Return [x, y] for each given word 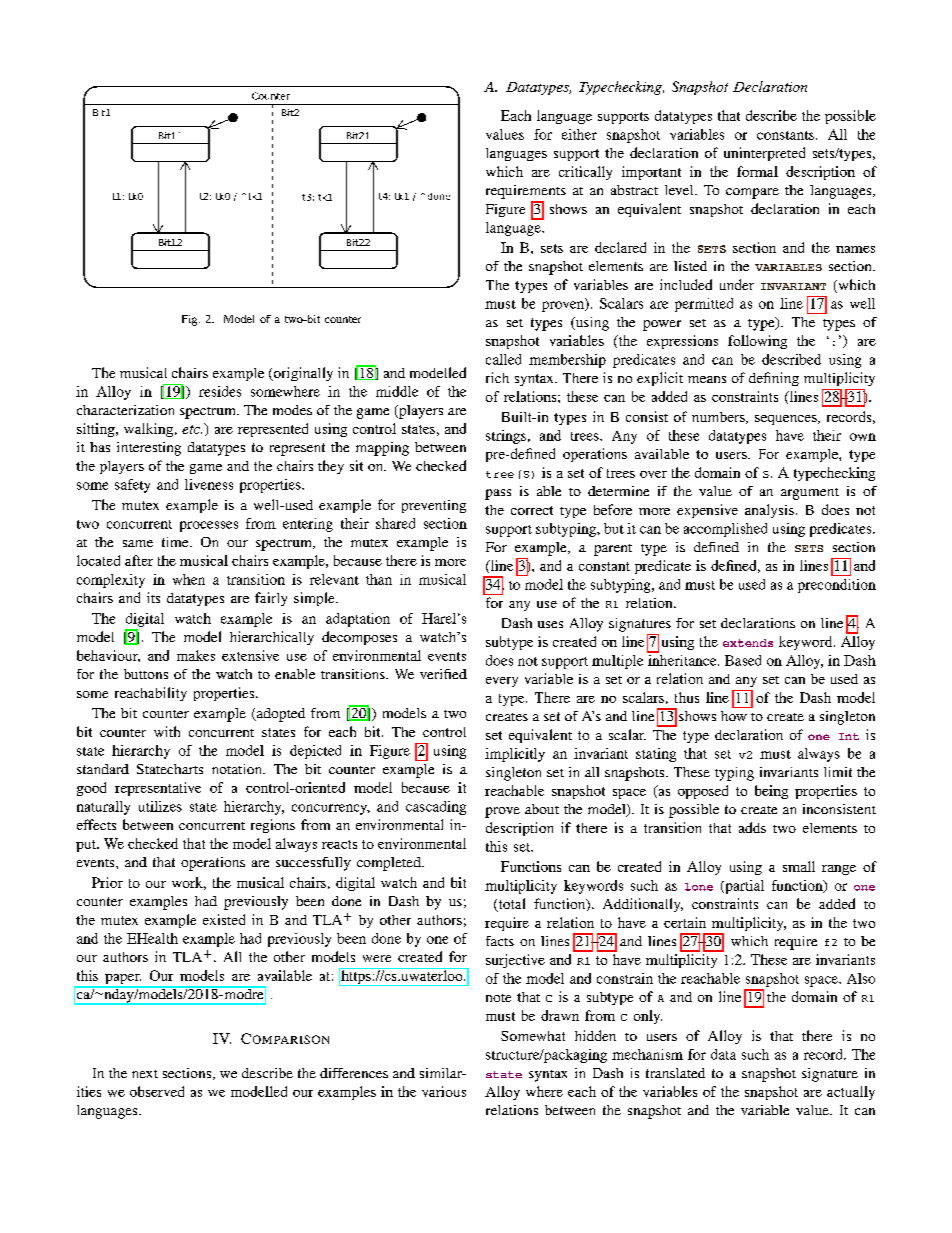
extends [748, 643]
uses [550, 624]
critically [585, 173]
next [145, 1074]
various [444, 1091]
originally [302, 374]
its [153, 597]
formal [757, 171]
